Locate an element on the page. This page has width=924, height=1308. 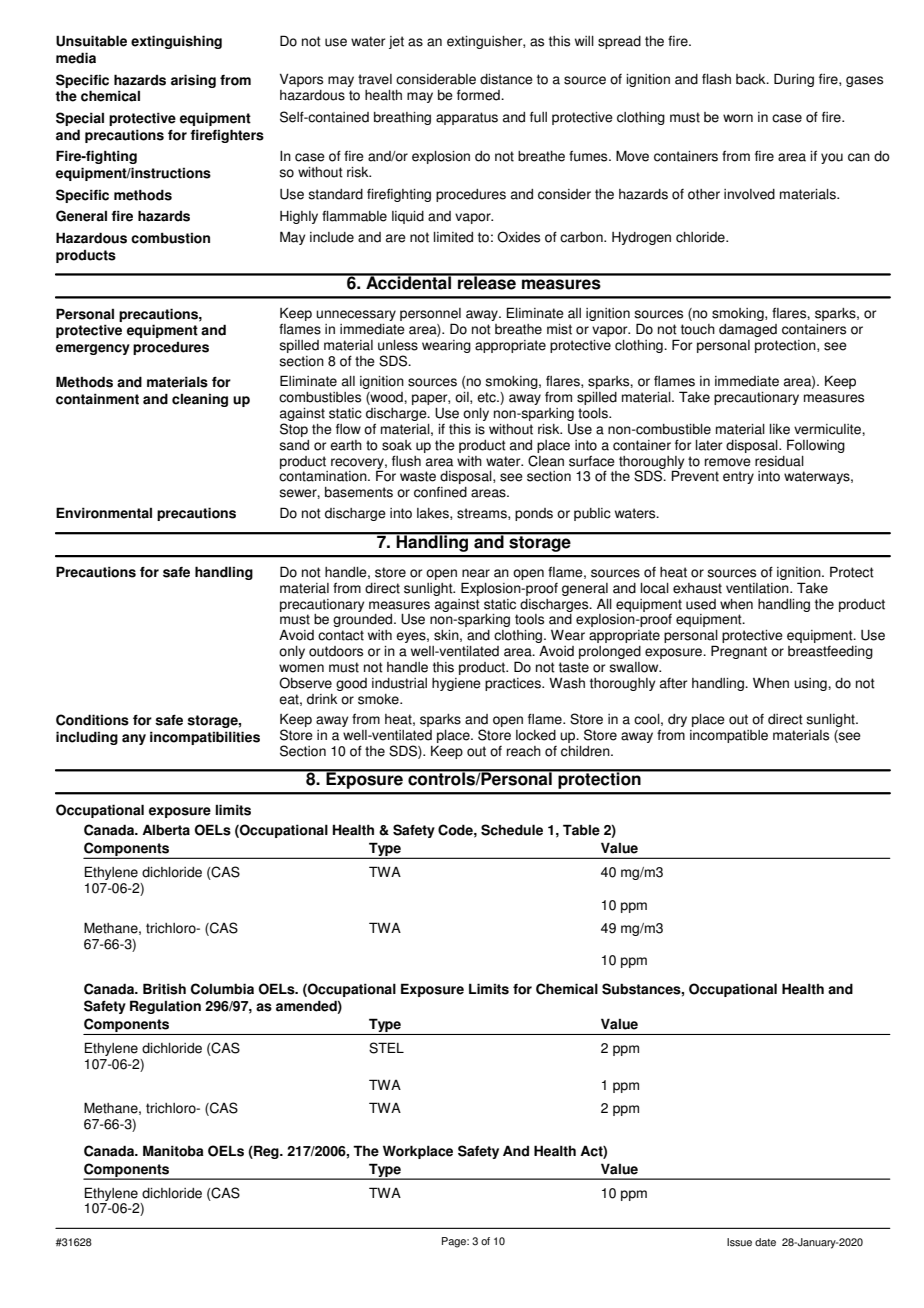
back is located at coordinates (752, 79).
